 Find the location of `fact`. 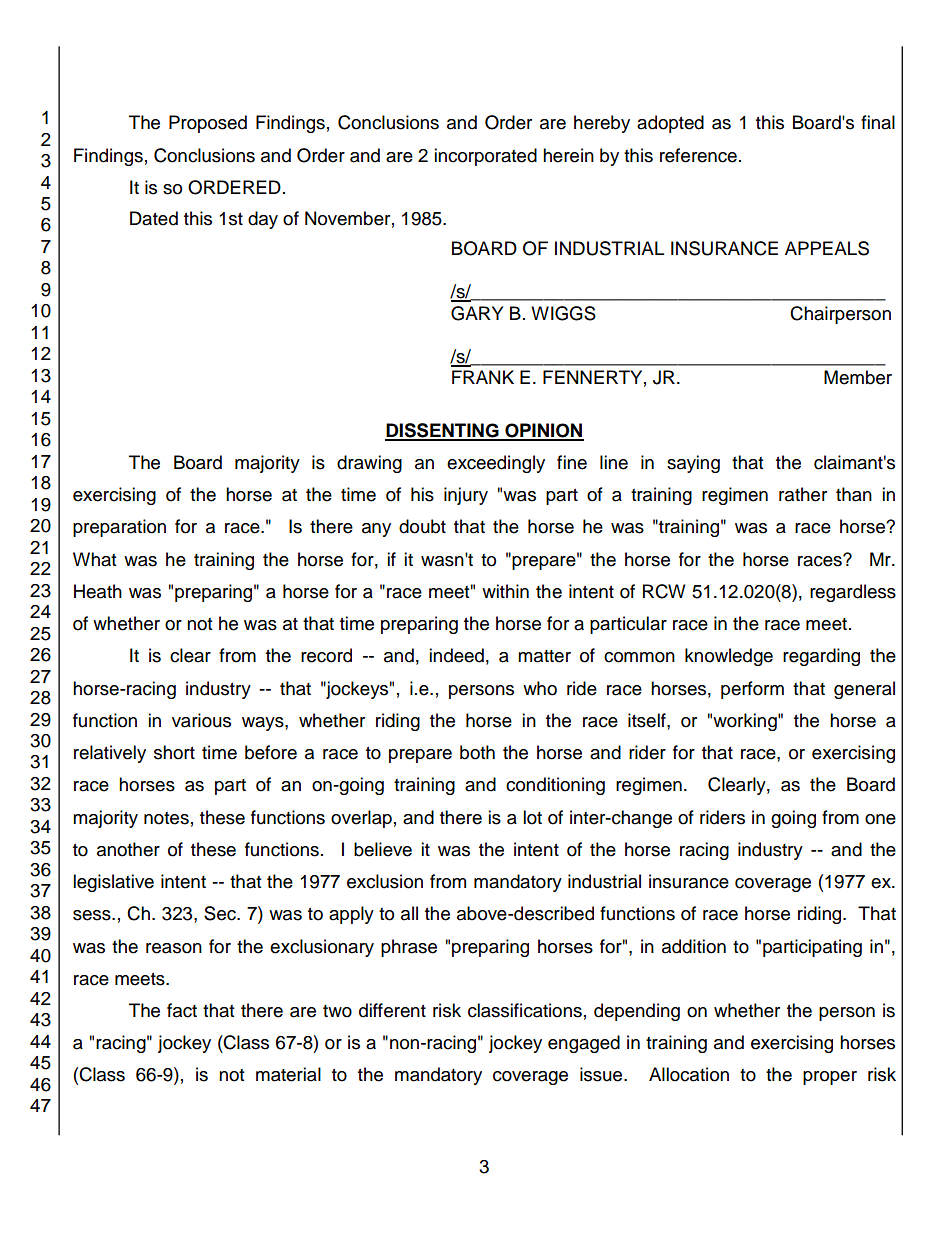

fact is located at coordinates (182, 1010).
